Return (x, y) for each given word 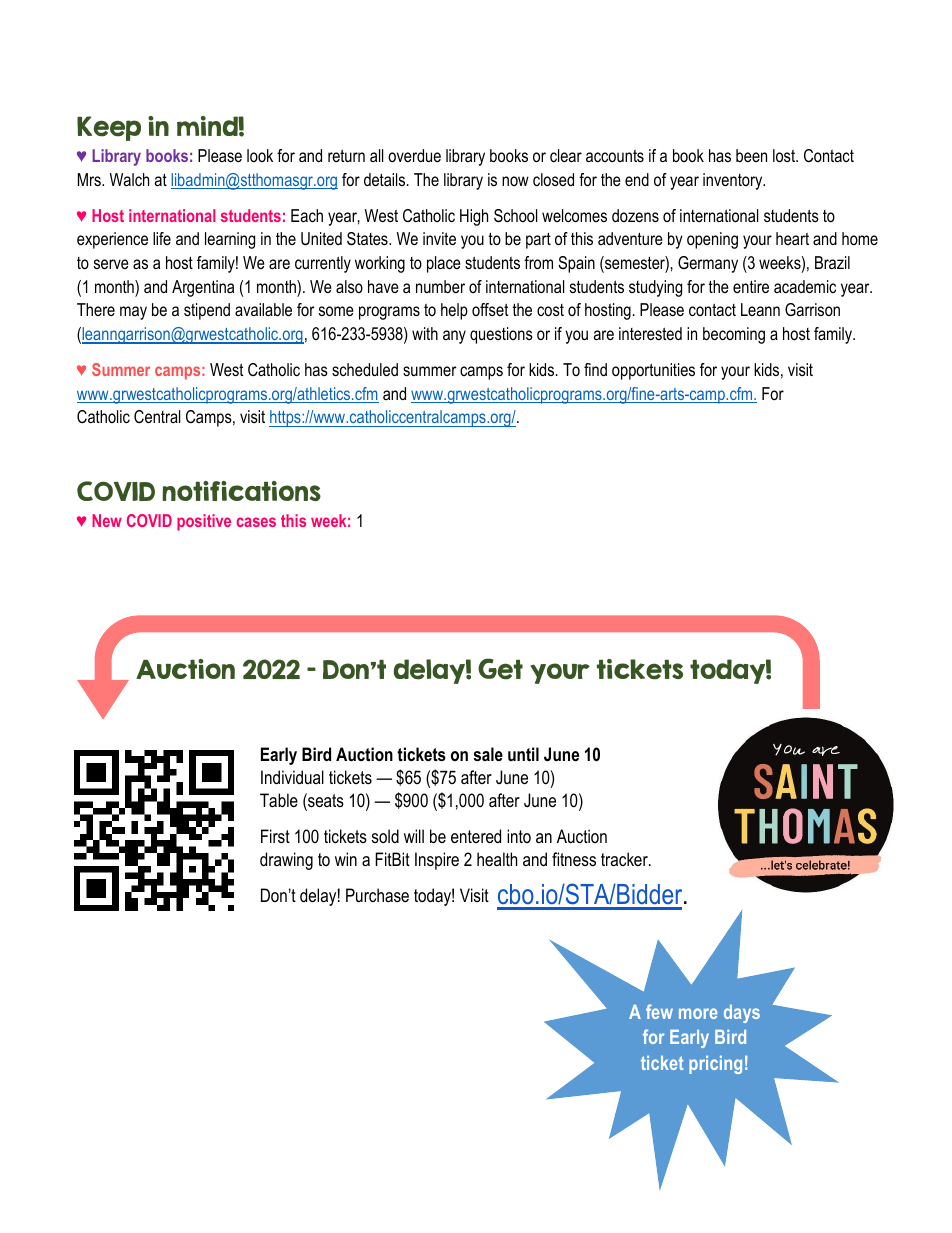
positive (204, 522)
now (515, 181)
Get (500, 669)
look (260, 155)
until (523, 754)
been (751, 155)
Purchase (377, 895)
